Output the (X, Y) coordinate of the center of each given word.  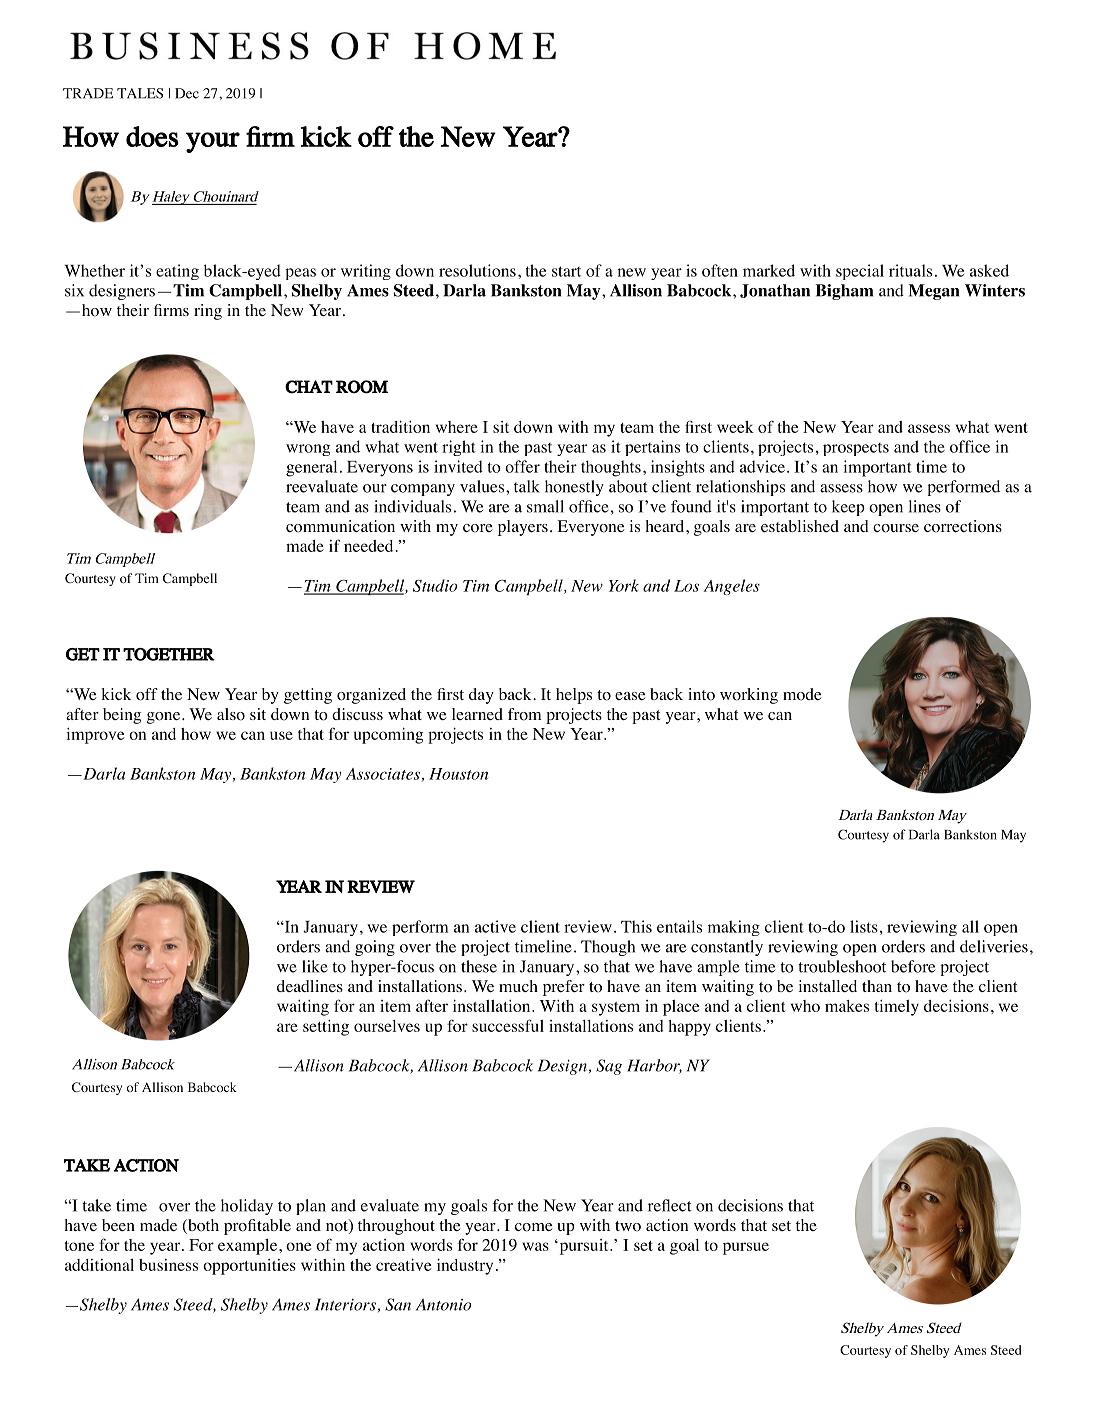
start (566, 271)
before (913, 966)
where (457, 427)
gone (163, 718)
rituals (910, 270)
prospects (856, 449)
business (168, 1265)
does (152, 136)
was (535, 1246)
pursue (746, 1248)
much (518, 986)
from (524, 714)
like (315, 966)
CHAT (309, 387)
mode (802, 694)
